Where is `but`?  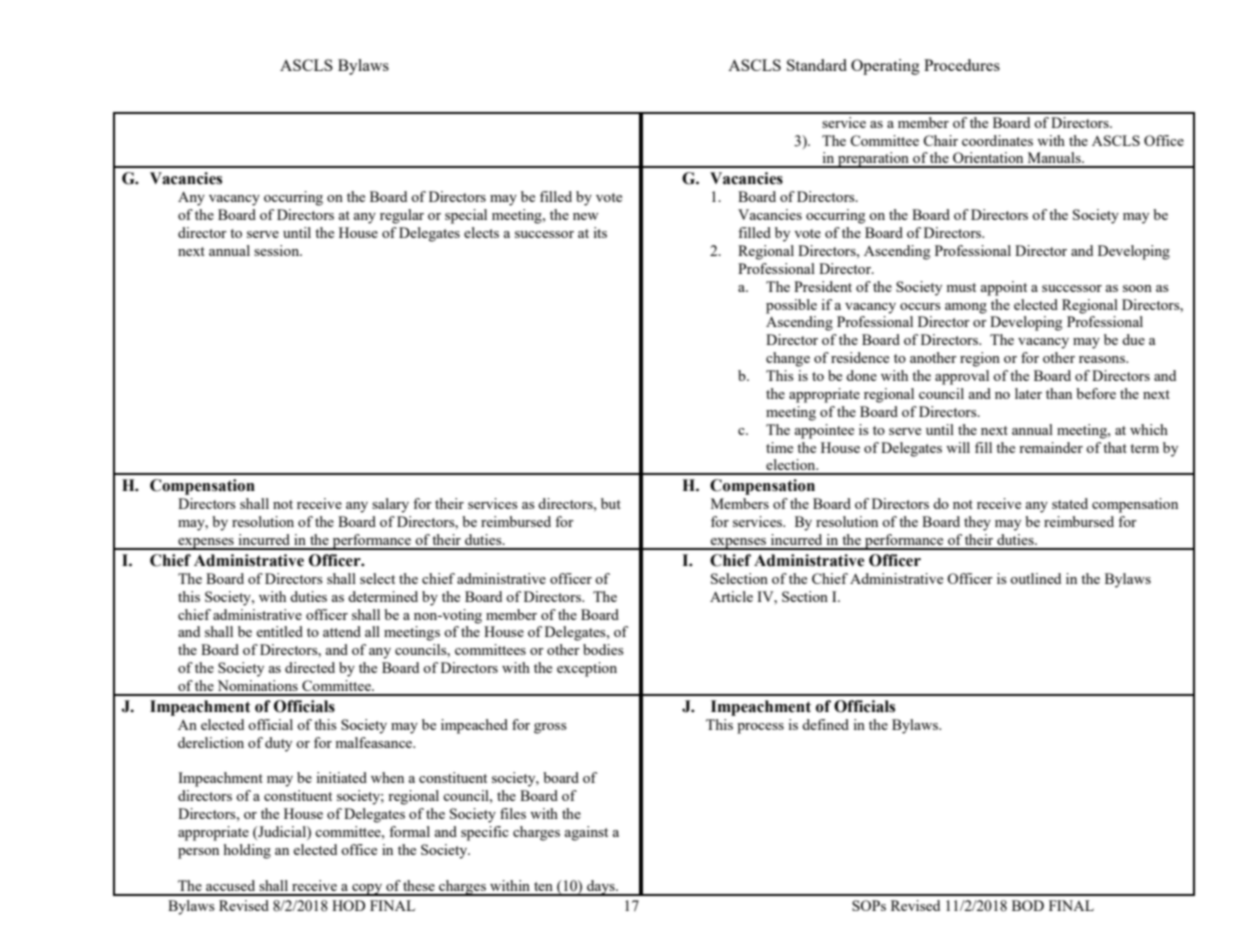
but is located at coordinates (611, 503).
